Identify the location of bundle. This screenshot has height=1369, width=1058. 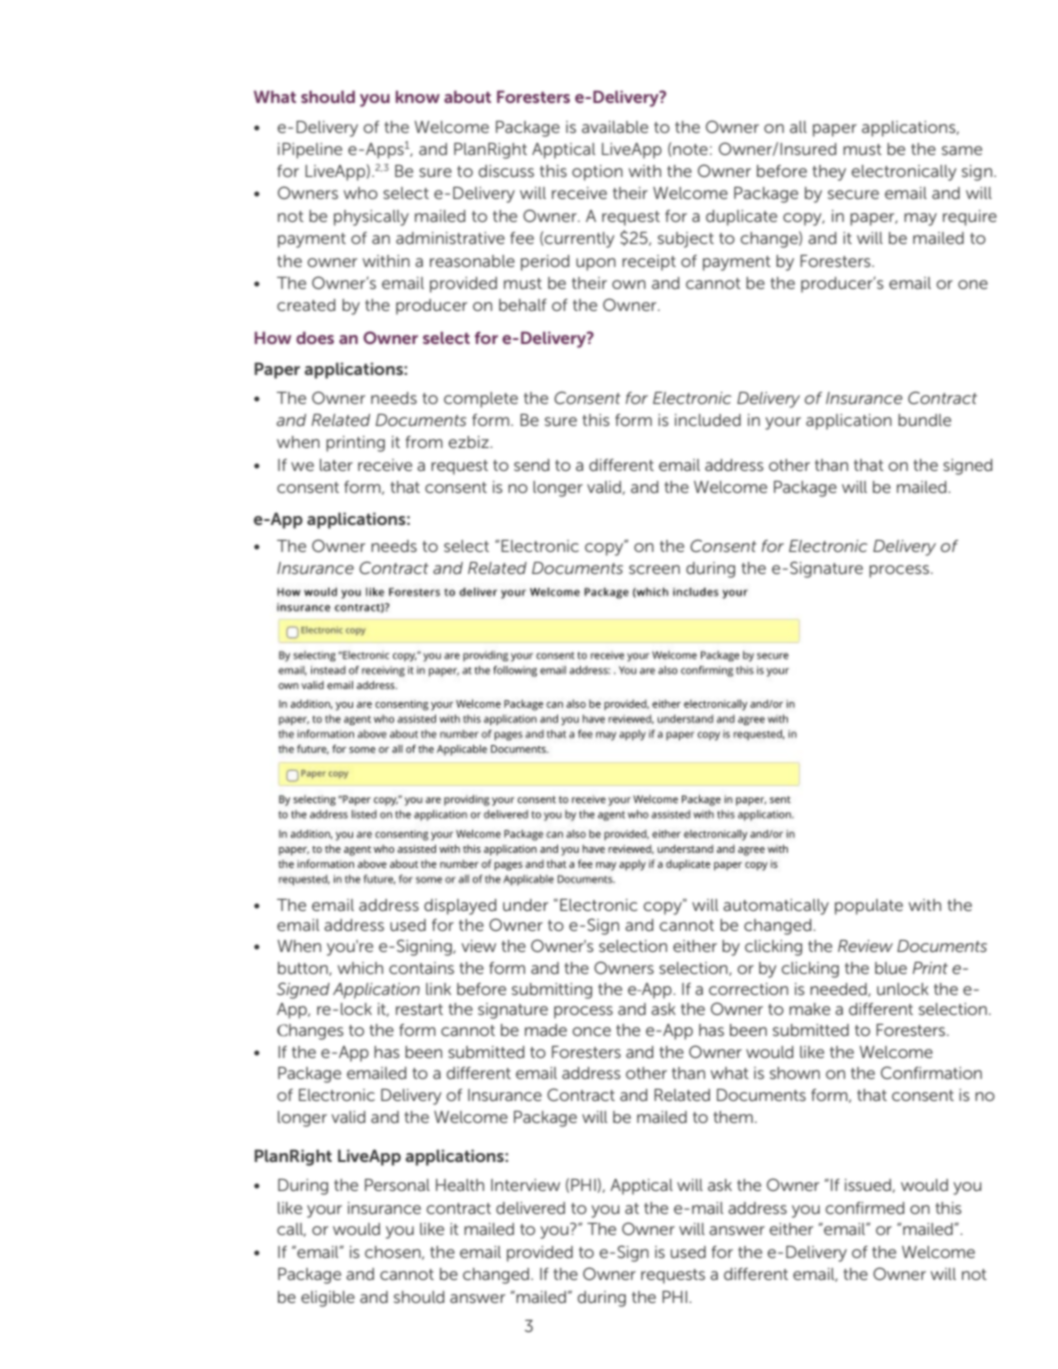
(924, 420).
